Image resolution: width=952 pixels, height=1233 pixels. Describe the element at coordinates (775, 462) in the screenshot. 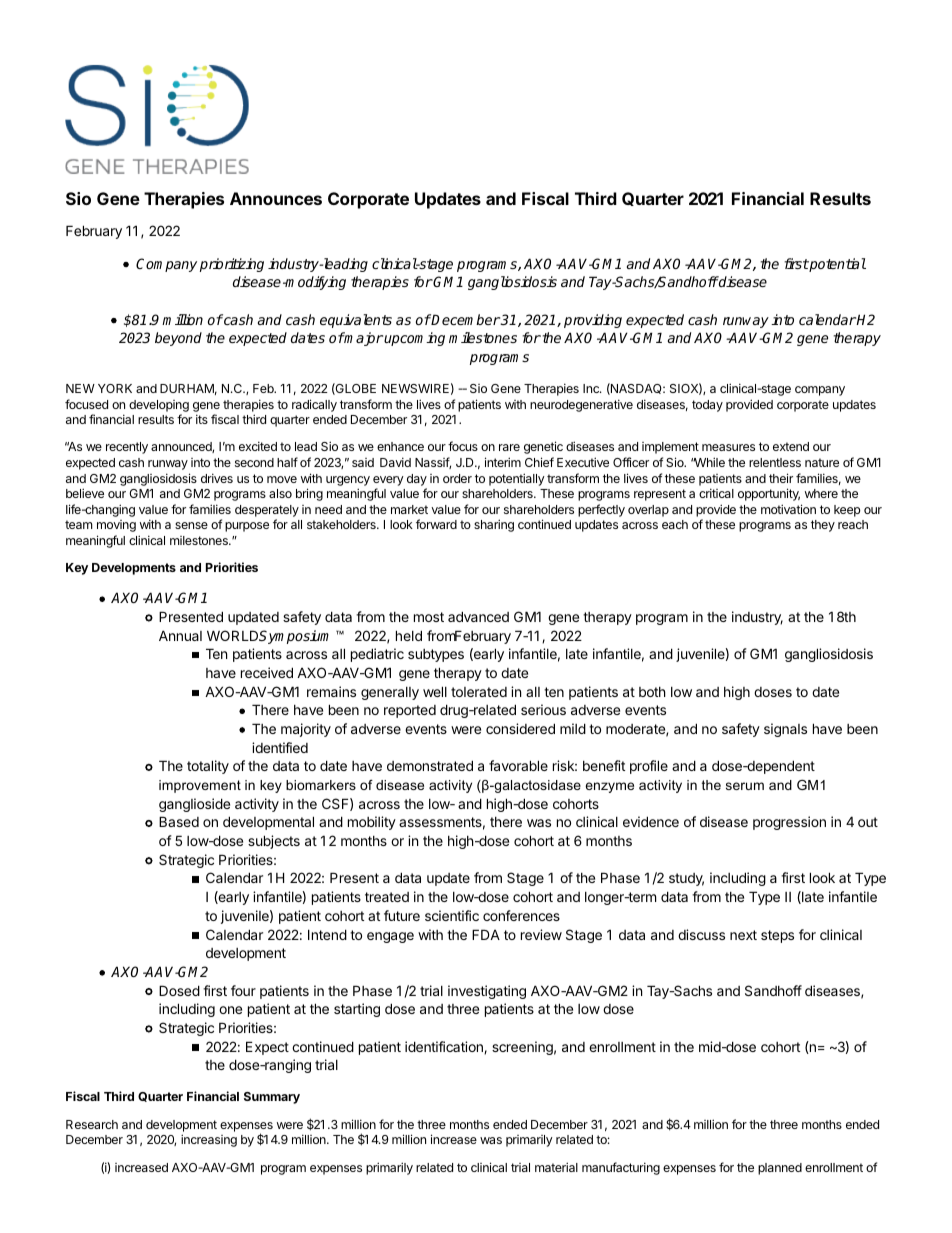

I see `relentless` at that location.
